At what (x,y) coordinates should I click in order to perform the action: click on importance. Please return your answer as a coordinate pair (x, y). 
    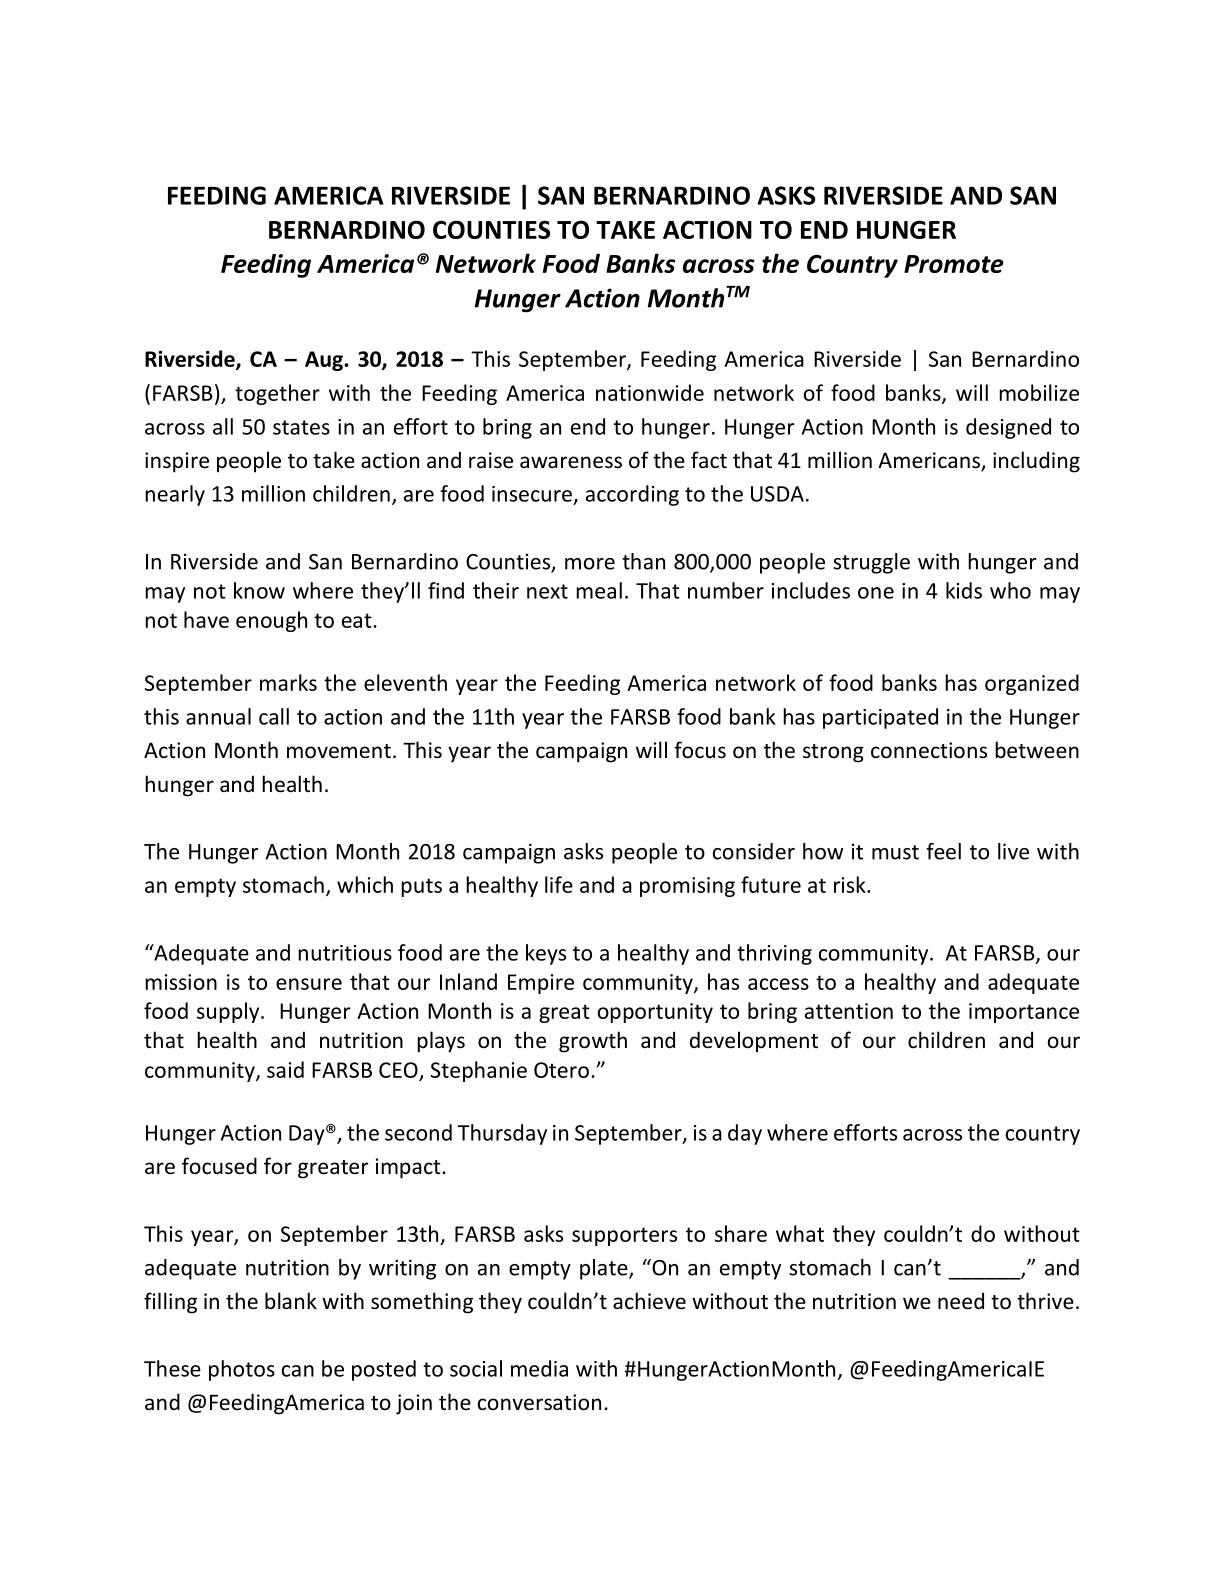
    Looking at the image, I should click on (1024, 1013).
